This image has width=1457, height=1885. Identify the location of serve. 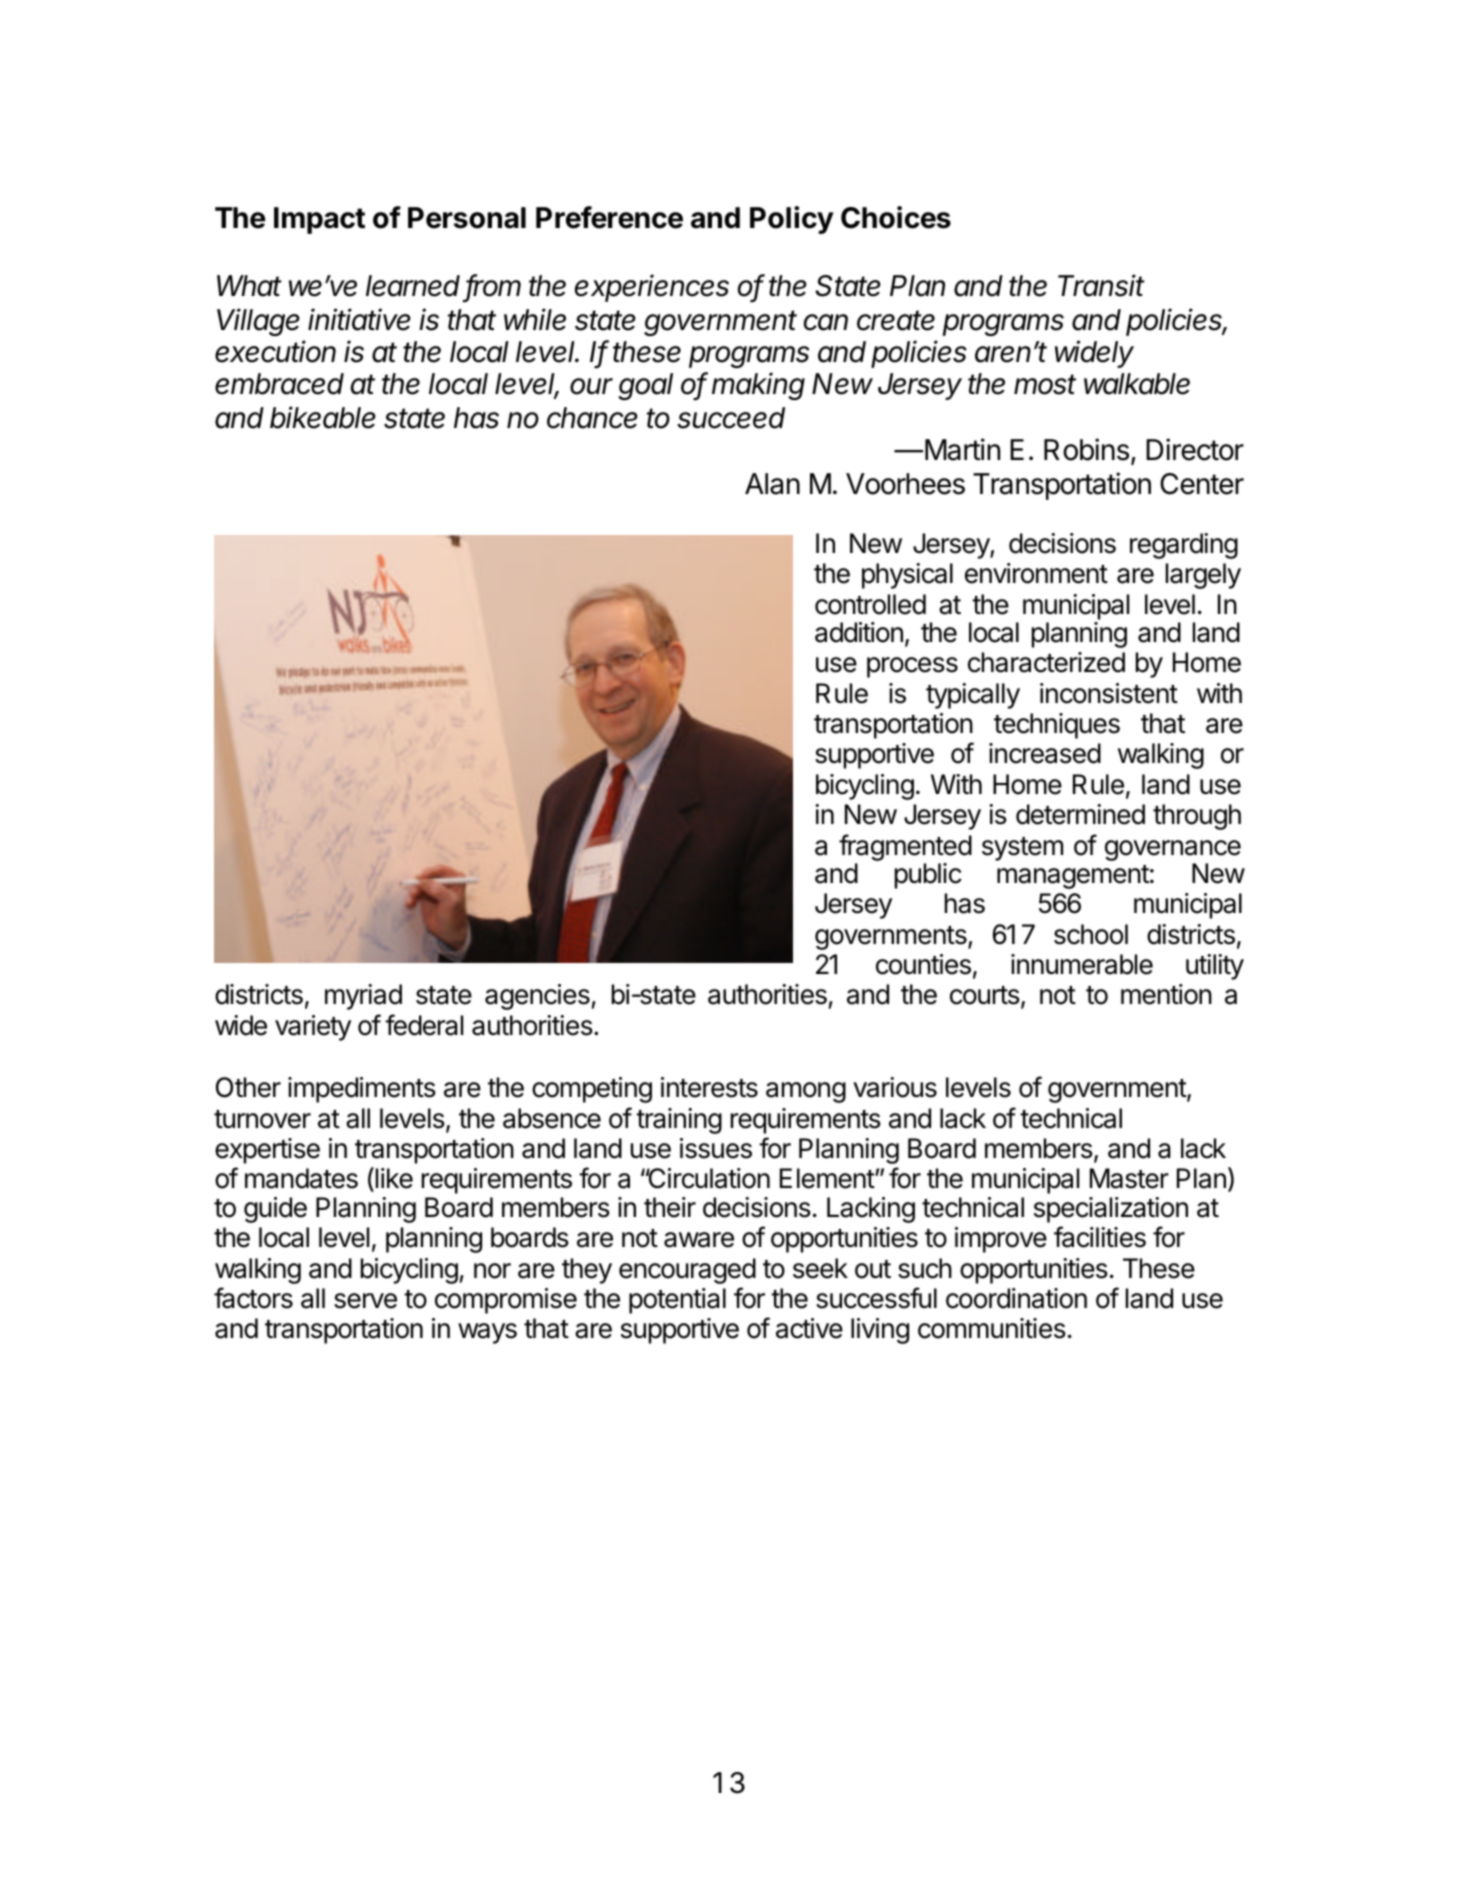
(365, 1301).
